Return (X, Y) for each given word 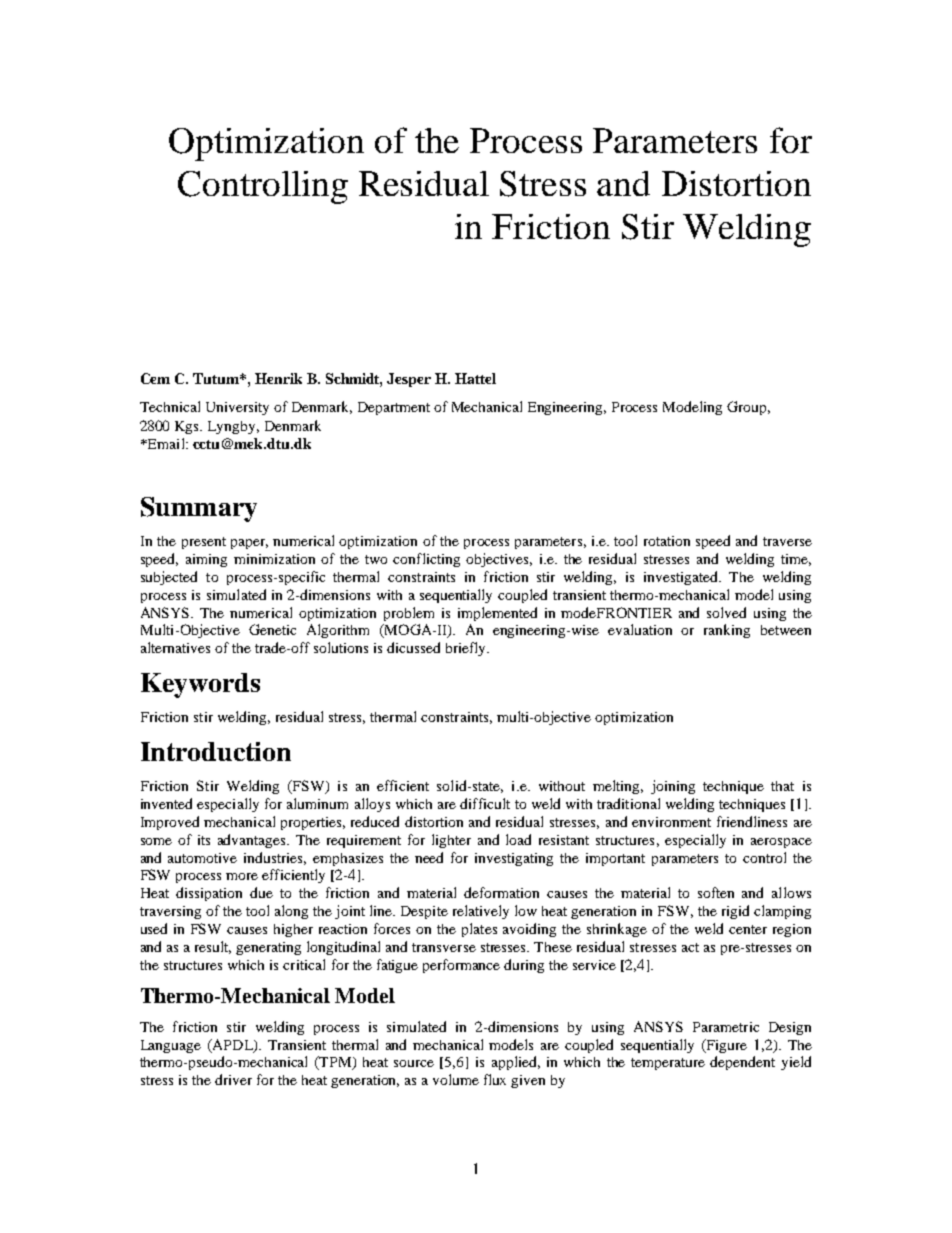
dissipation (209, 894)
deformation (501, 892)
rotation (667, 541)
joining (673, 787)
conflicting (426, 560)
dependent (742, 1063)
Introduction (216, 751)
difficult (485, 803)
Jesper (409, 380)
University (237, 408)
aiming (206, 560)
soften (716, 892)
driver (233, 1079)
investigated (682, 578)
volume (456, 1079)
